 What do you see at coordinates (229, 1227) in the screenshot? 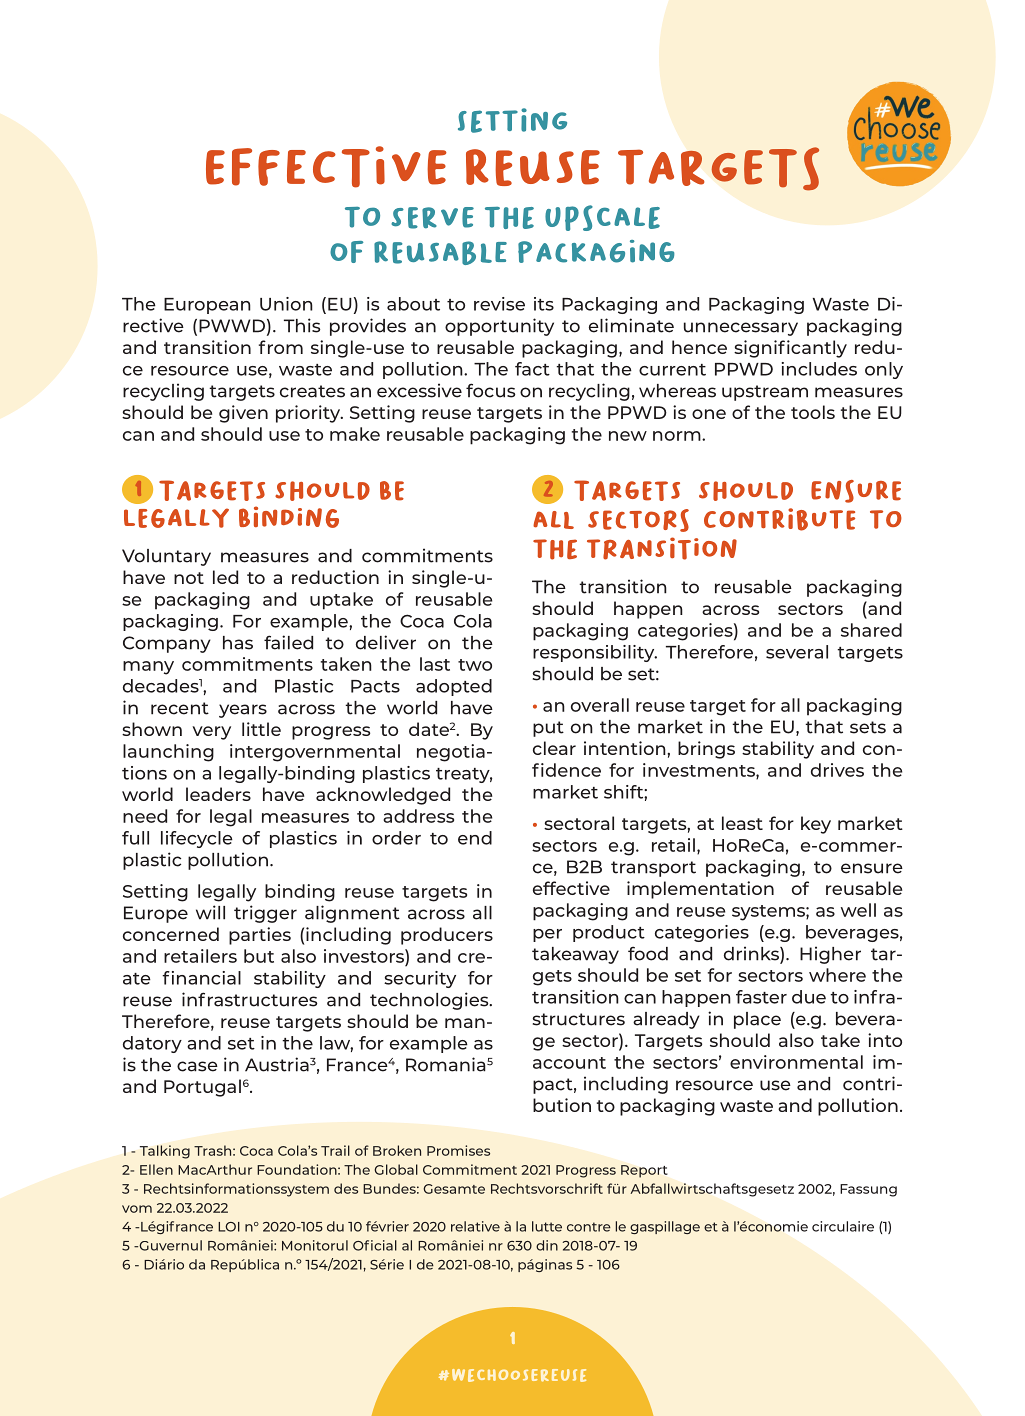
I see `LOI` at bounding box center [229, 1227].
